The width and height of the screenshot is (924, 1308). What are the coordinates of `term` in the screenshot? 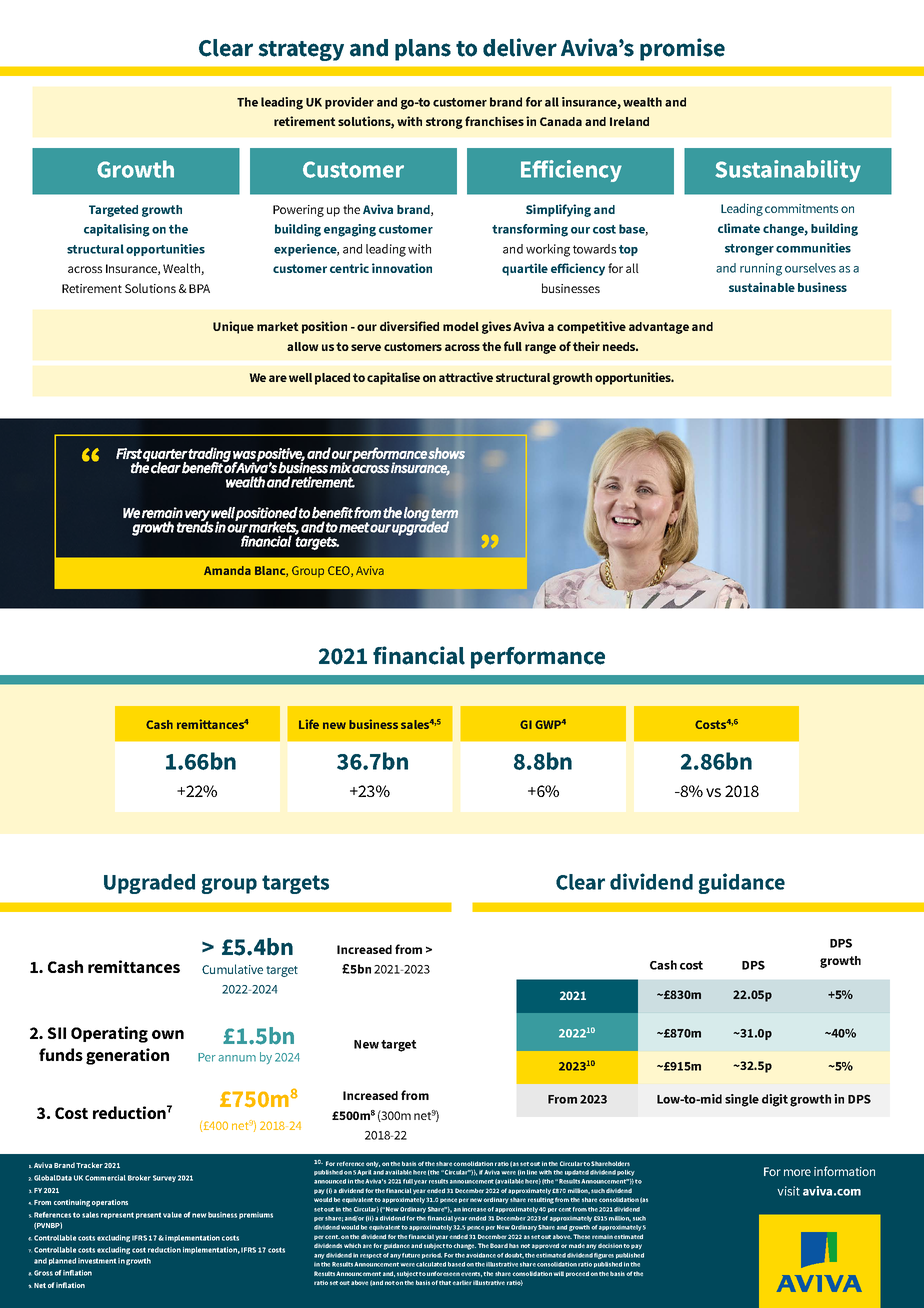 It's located at (444, 513).
